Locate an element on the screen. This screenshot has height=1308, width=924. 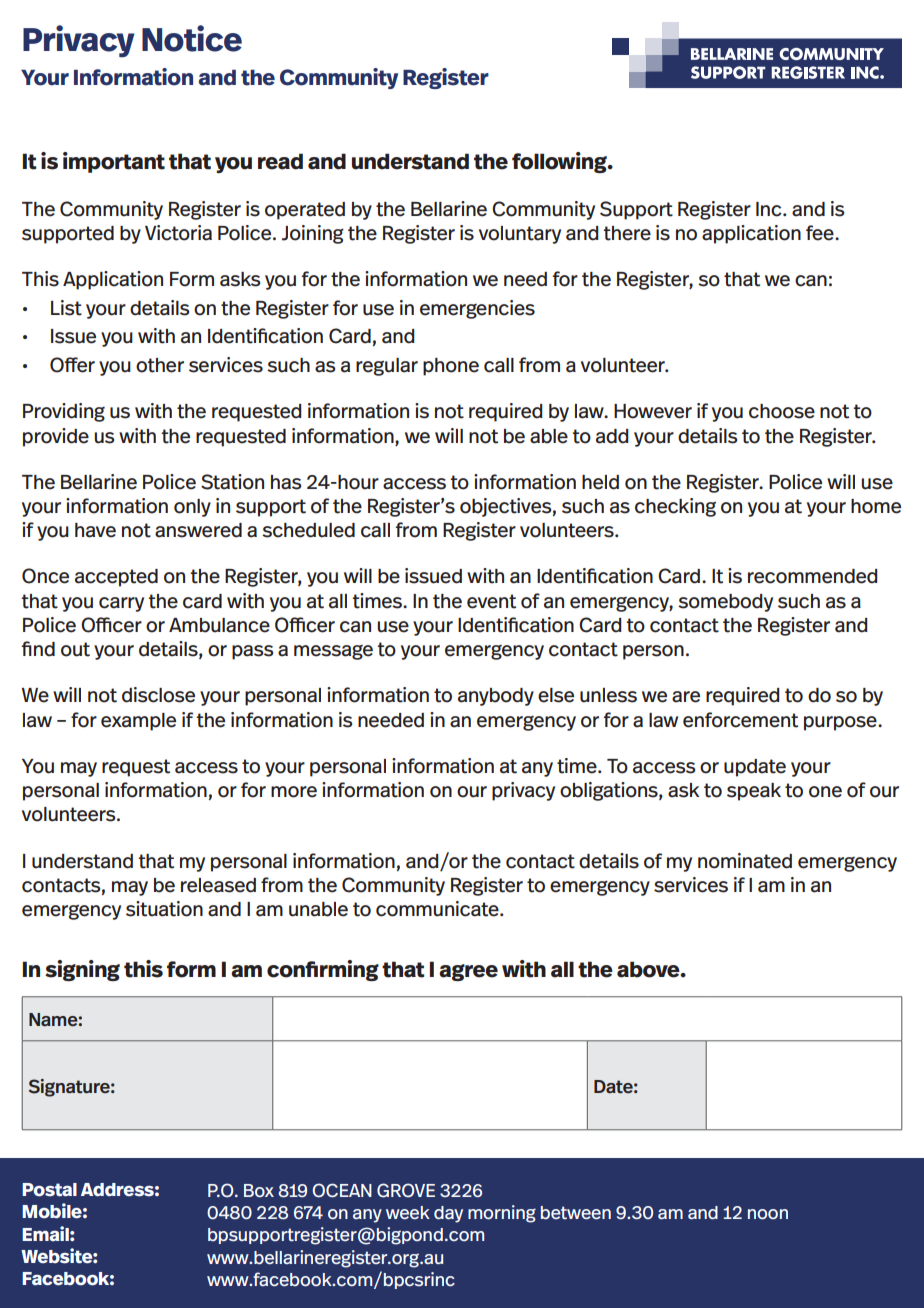
signing is located at coordinates (82, 970).
